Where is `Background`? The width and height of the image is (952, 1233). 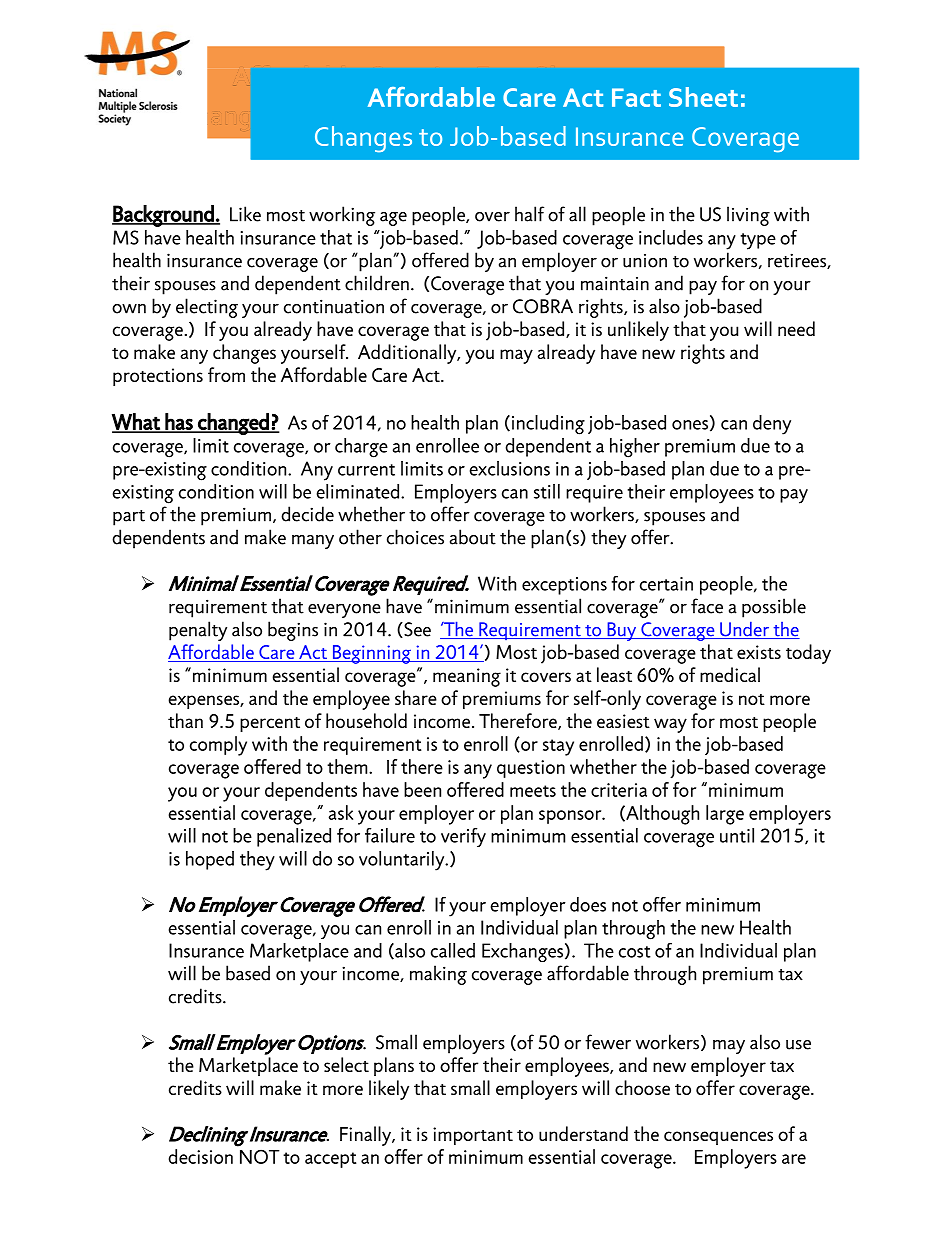
Background is located at coordinates (164, 216).
